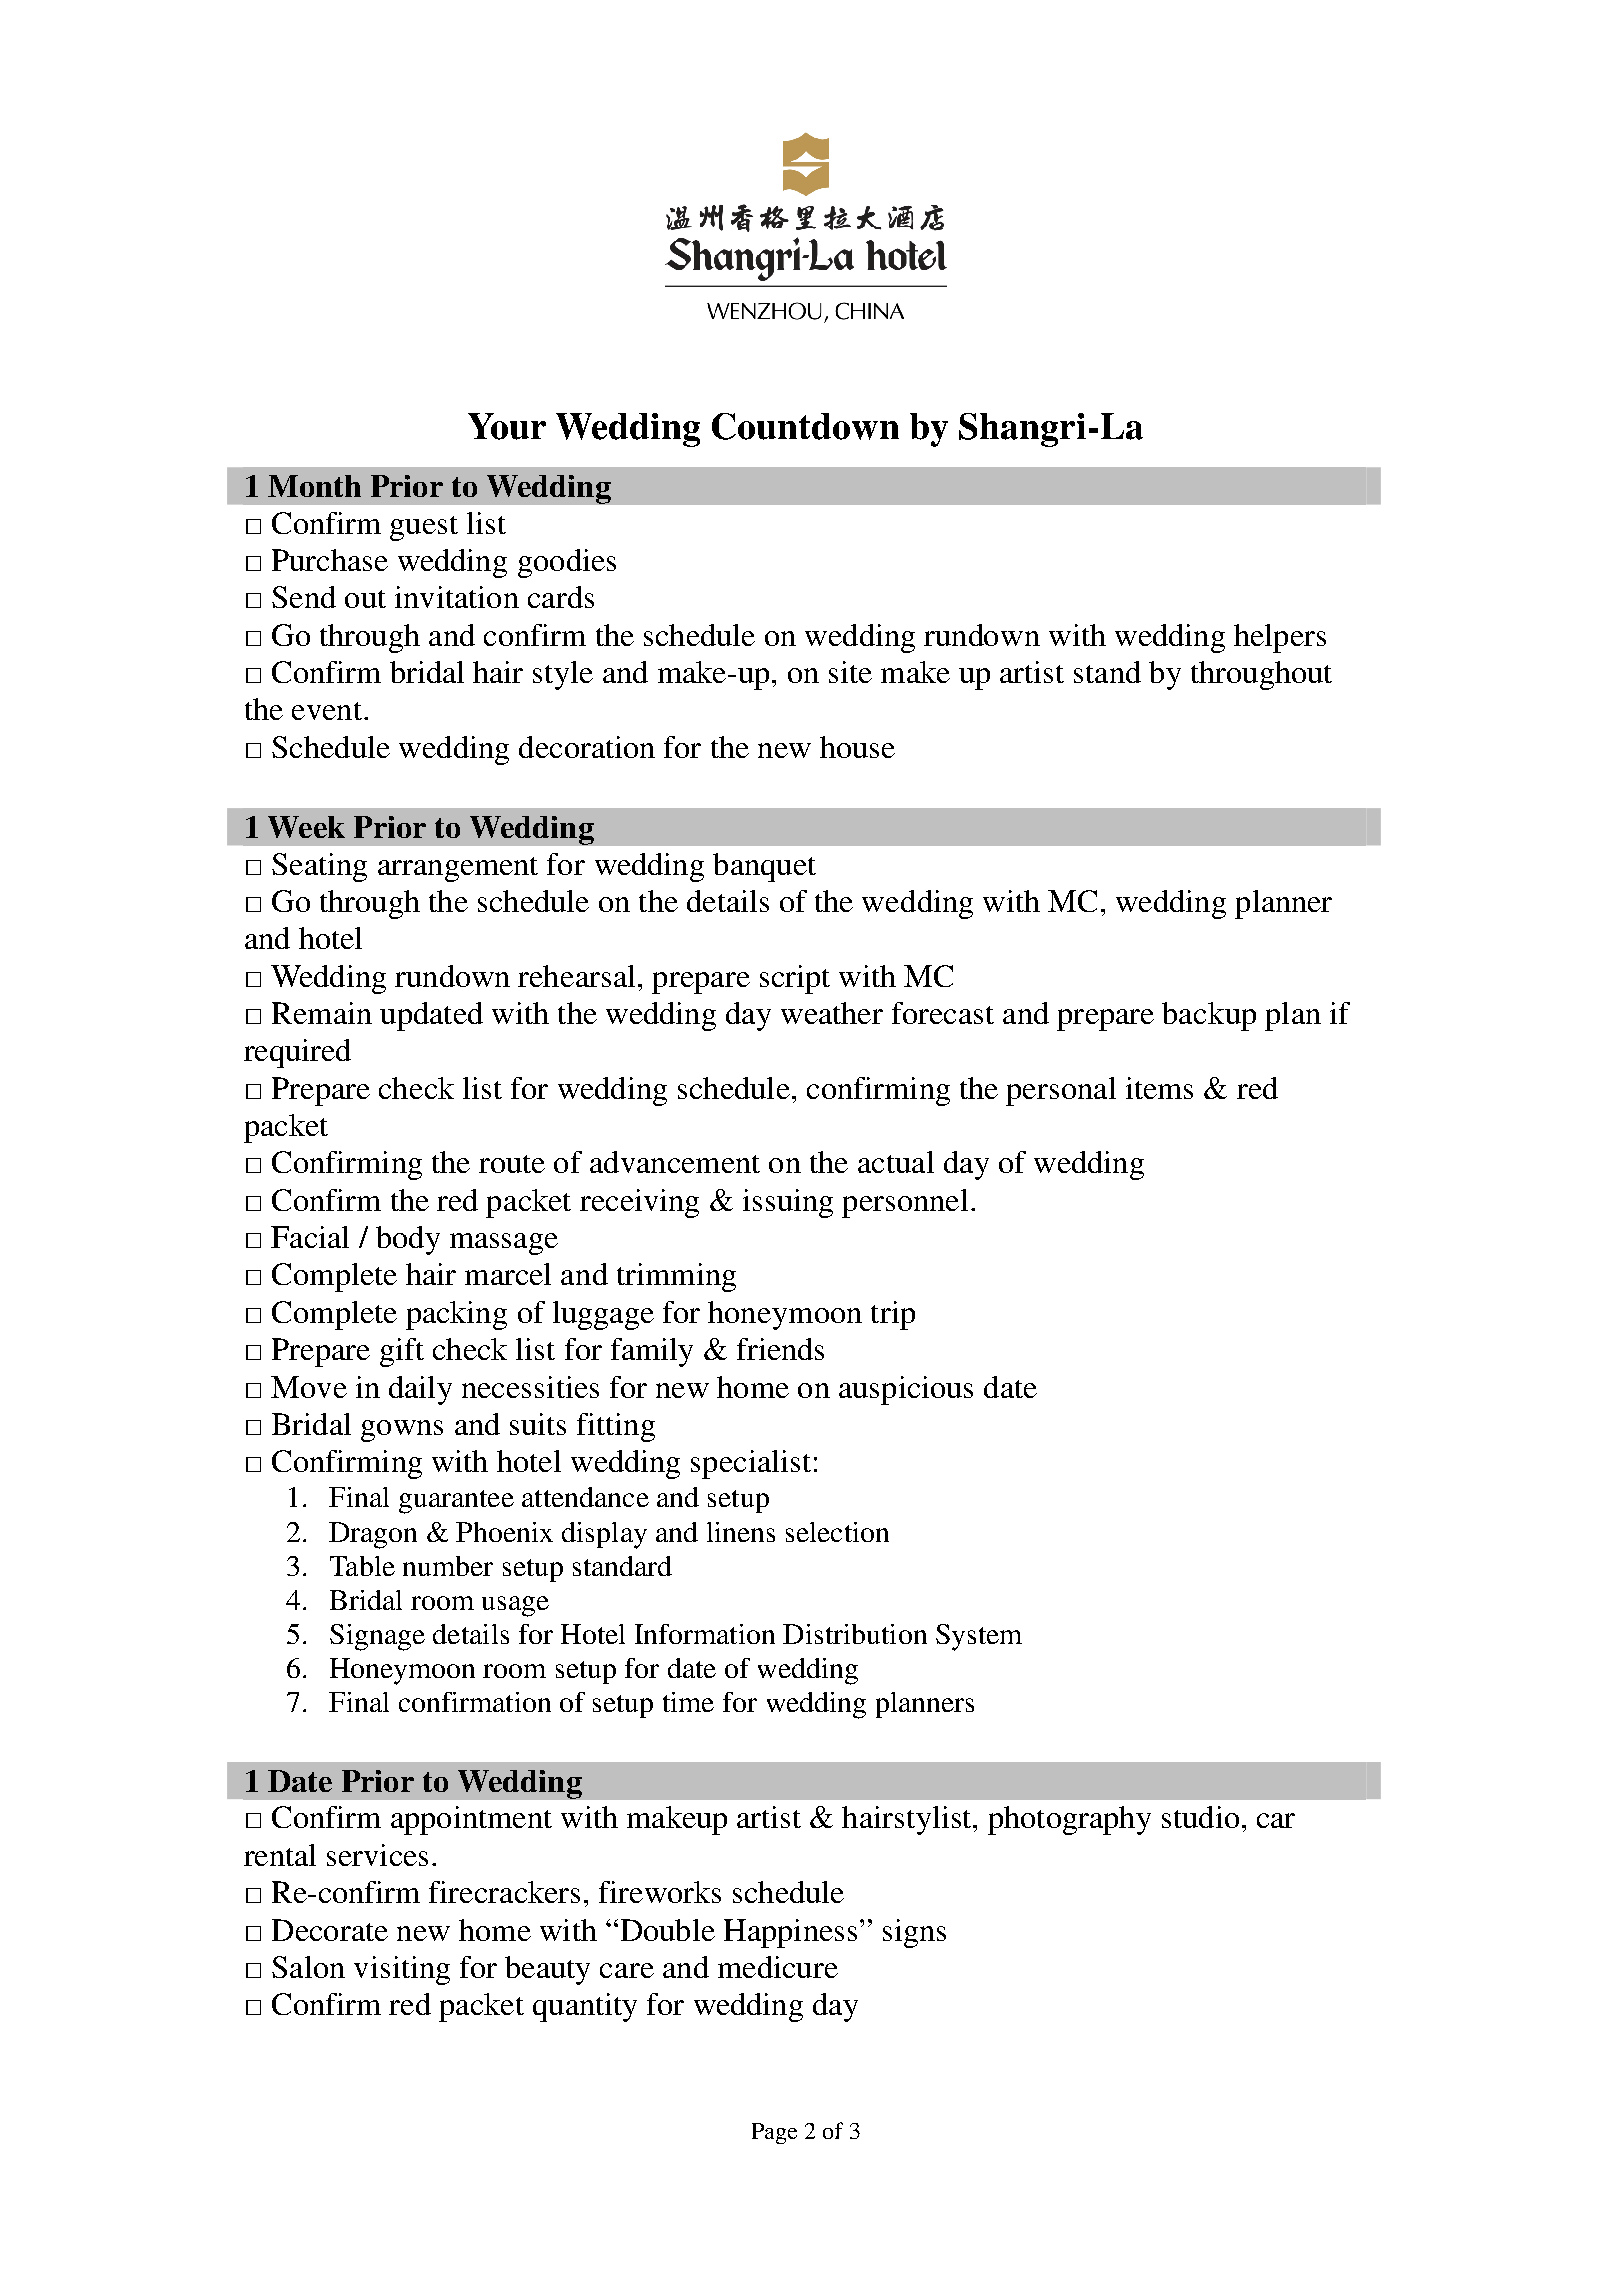 This document has height=2280, width=1611. Describe the element at coordinates (362, 1566) in the document. I see `Table` at that location.
